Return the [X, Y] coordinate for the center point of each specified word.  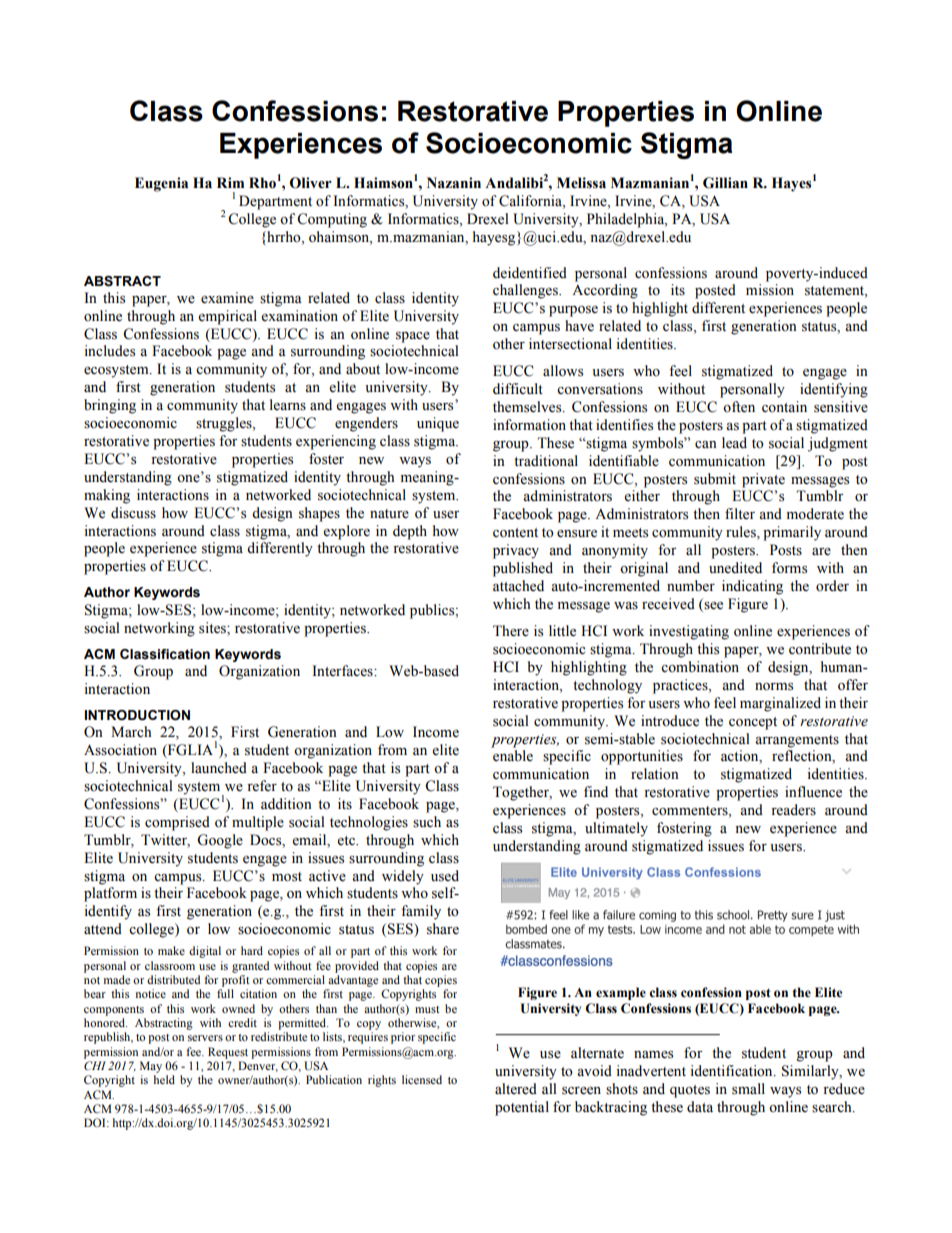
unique [438, 424]
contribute [820, 649]
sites [213, 628]
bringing [110, 406]
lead [734, 443]
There [511, 631]
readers [793, 810]
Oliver [311, 183]
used [445, 876]
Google [220, 841]
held [164, 1079]
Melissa [581, 183]
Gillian [725, 183]
